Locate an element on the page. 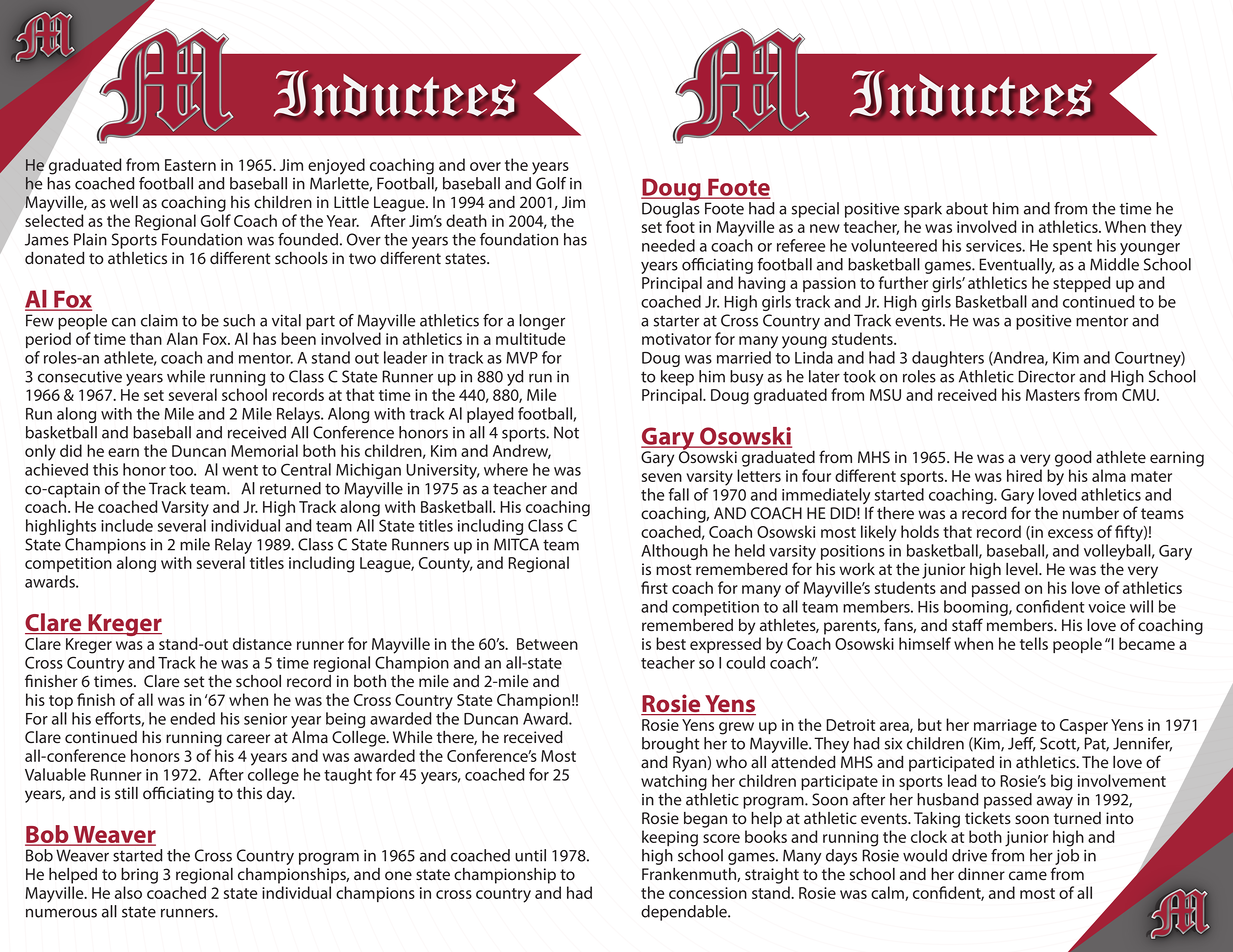  also is located at coordinates (128, 892).
